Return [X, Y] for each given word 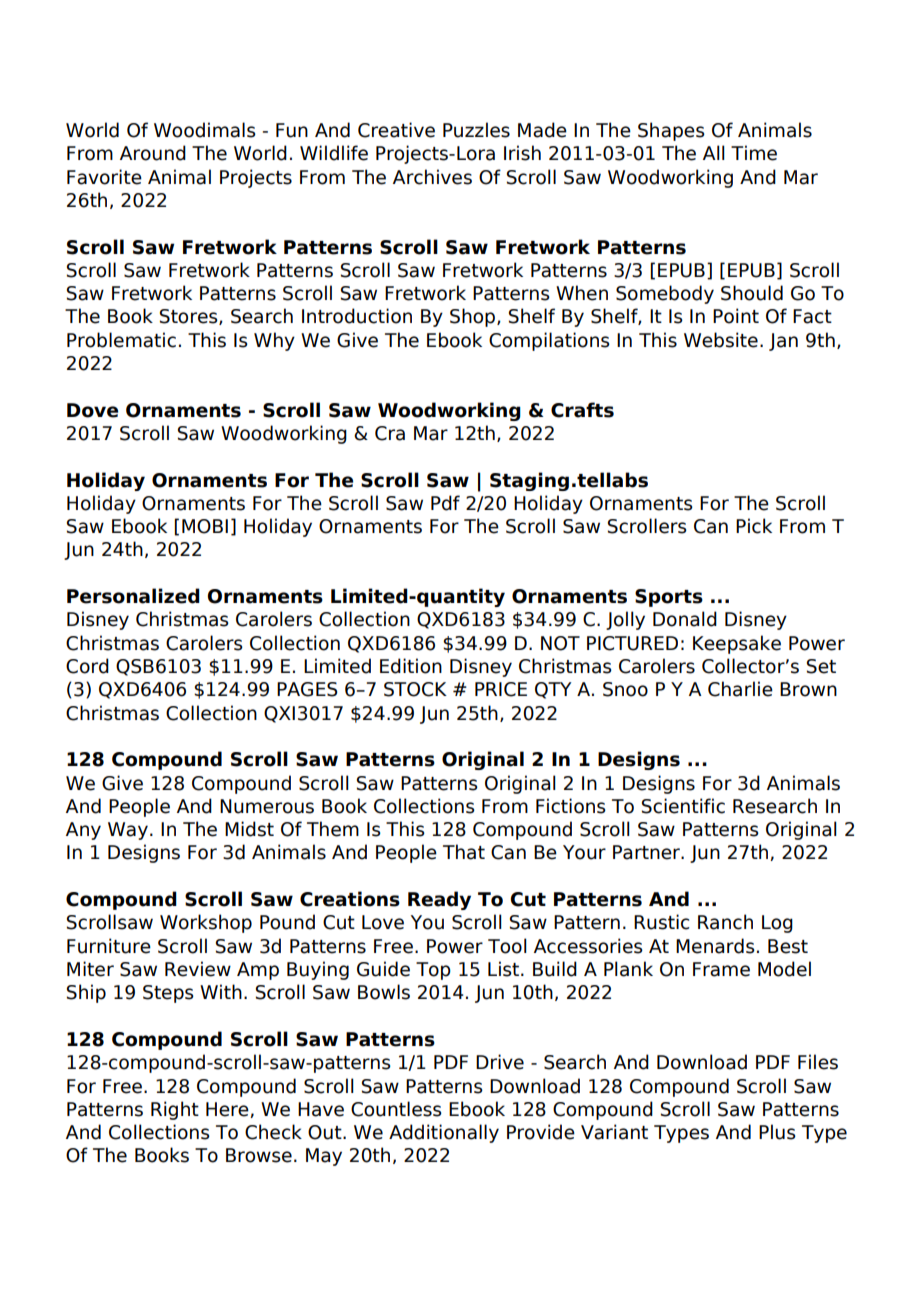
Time [754, 153]
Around [153, 153]
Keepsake [737, 644]
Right [175, 1110]
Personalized [133, 596]
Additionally [444, 1133]
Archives [432, 177]
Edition [411, 666]
